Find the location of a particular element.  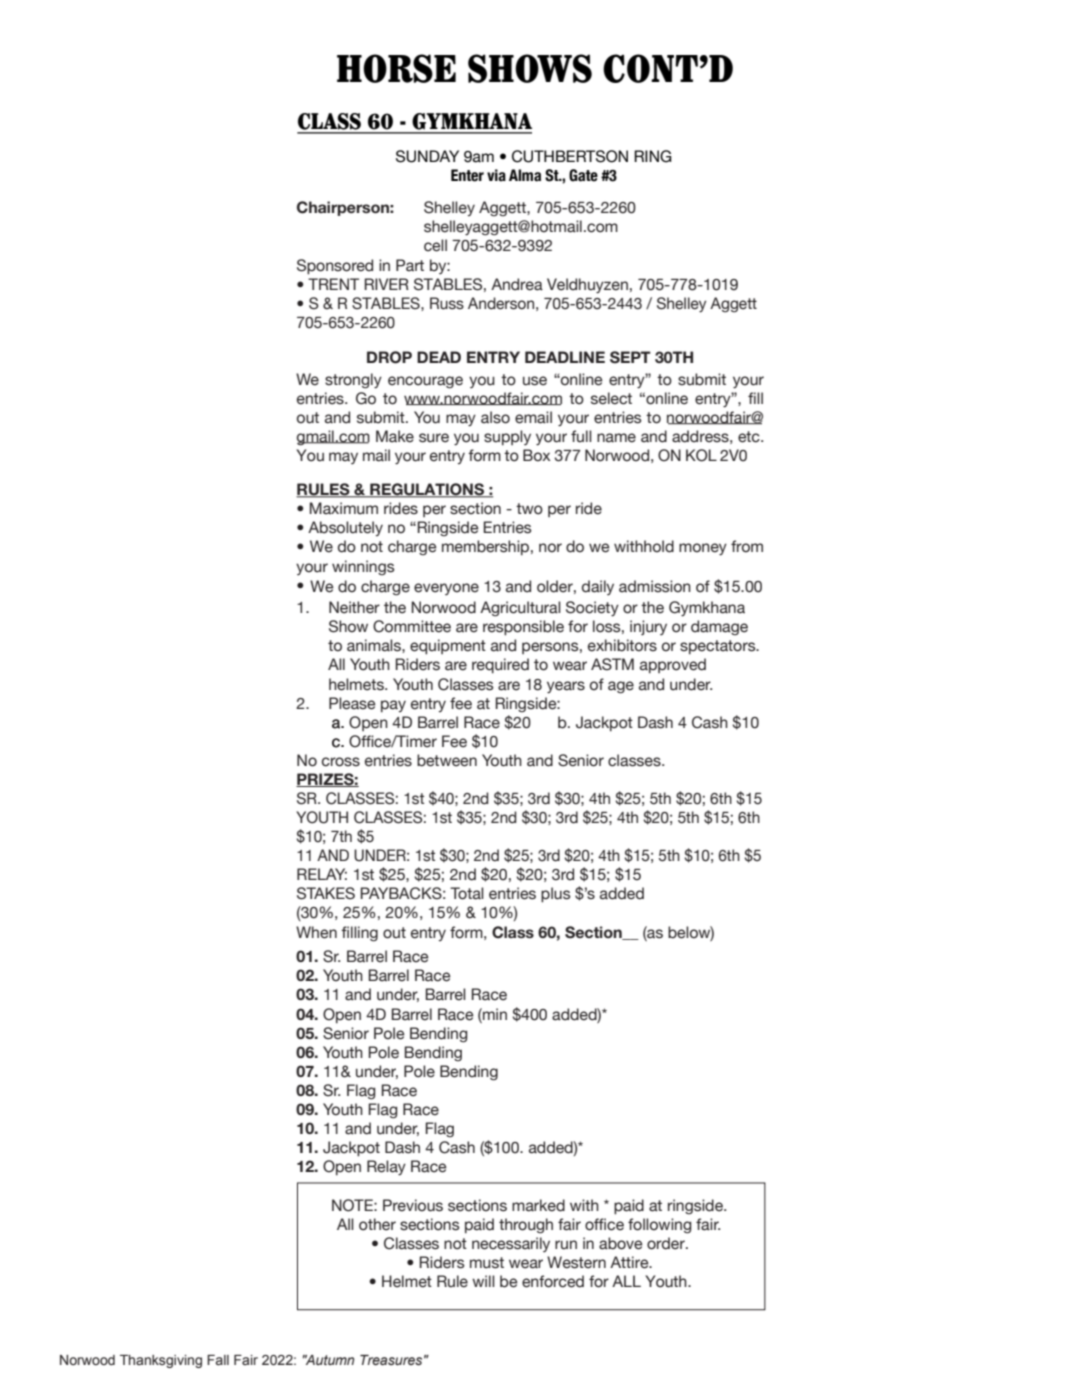

strongly is located at coordinates (353, 381).
